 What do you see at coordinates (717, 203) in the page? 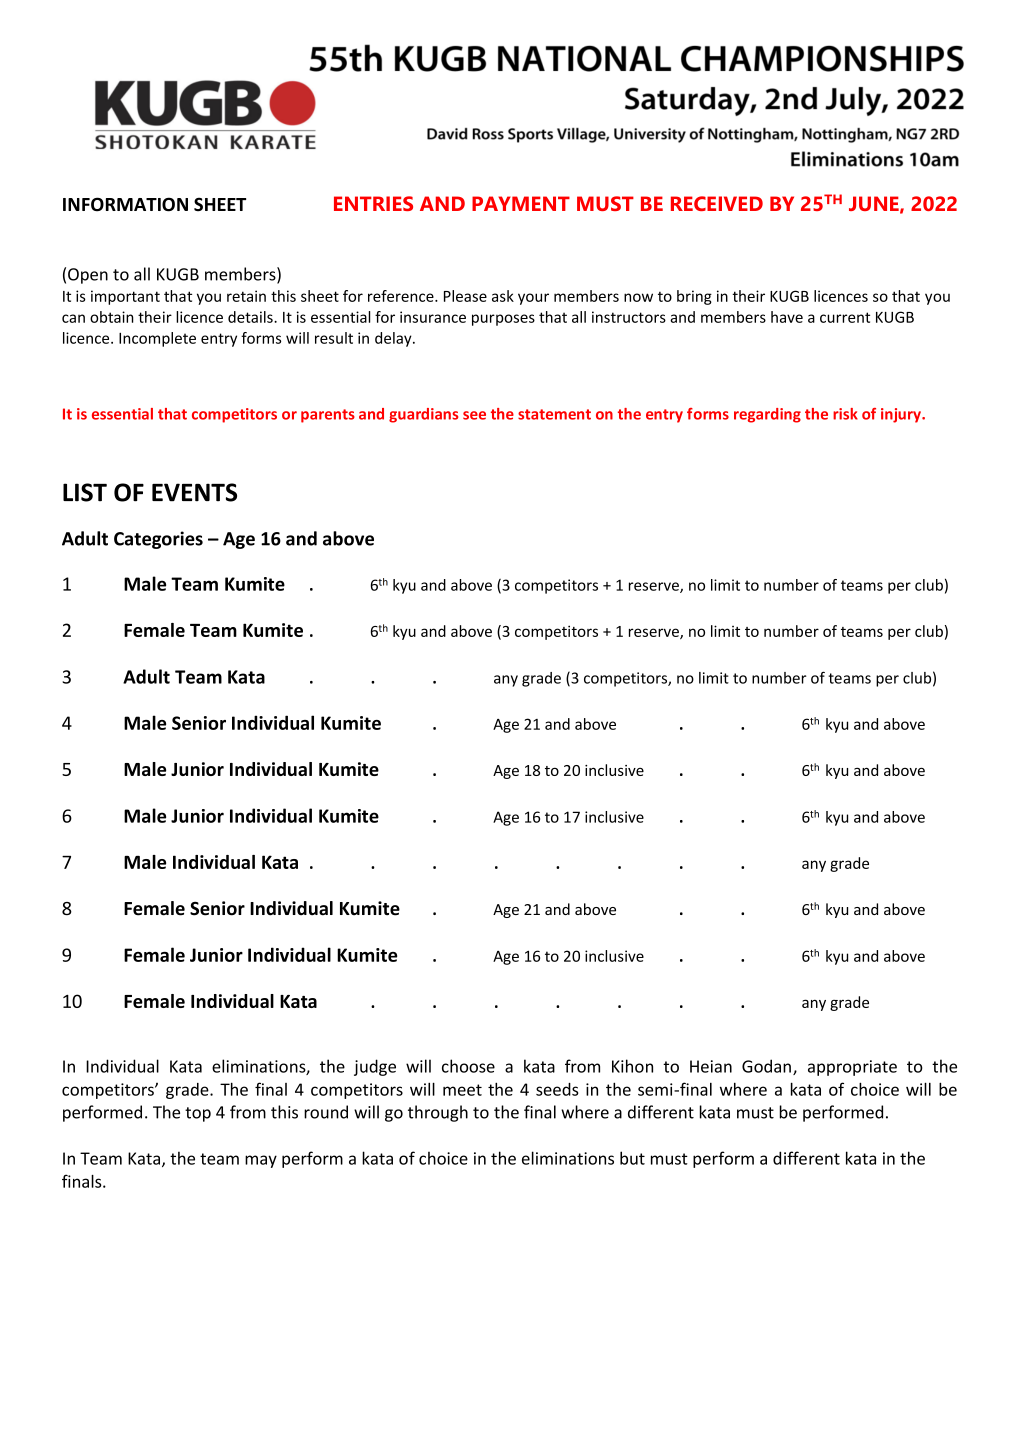
I see `RECEIVED` at bounding box center [717, 203].
